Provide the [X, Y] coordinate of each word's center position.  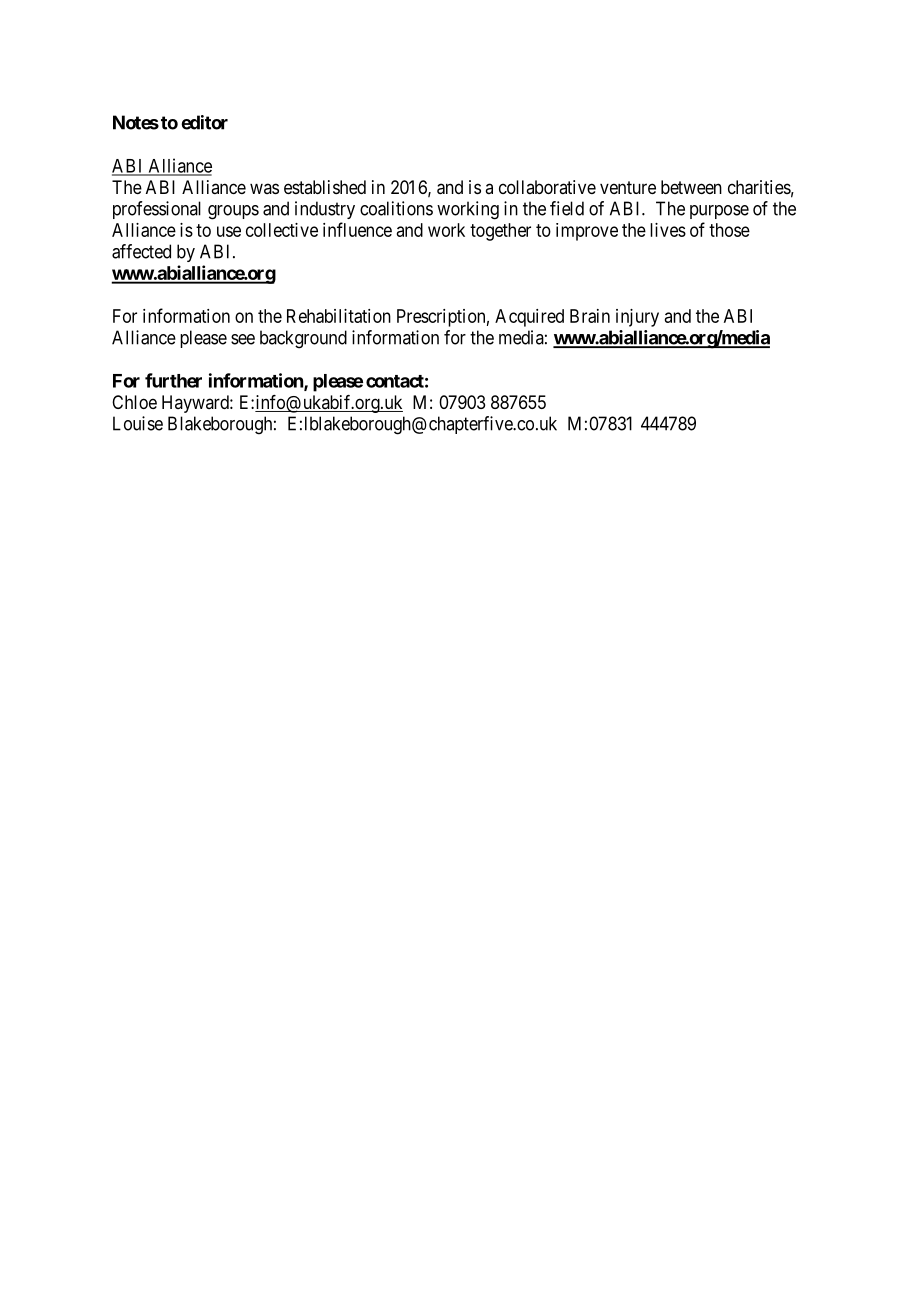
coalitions [396, 208]
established [325, 187]
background [303, 339]
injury [637, 318]
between [691, 187]
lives [668, 230]
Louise [138, 423]
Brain [590, 316]
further [173, 380]
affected [141, 251]
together [500, 232]
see [243, 339]
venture [628, 187]
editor [204, 122]
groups [233, 212]
